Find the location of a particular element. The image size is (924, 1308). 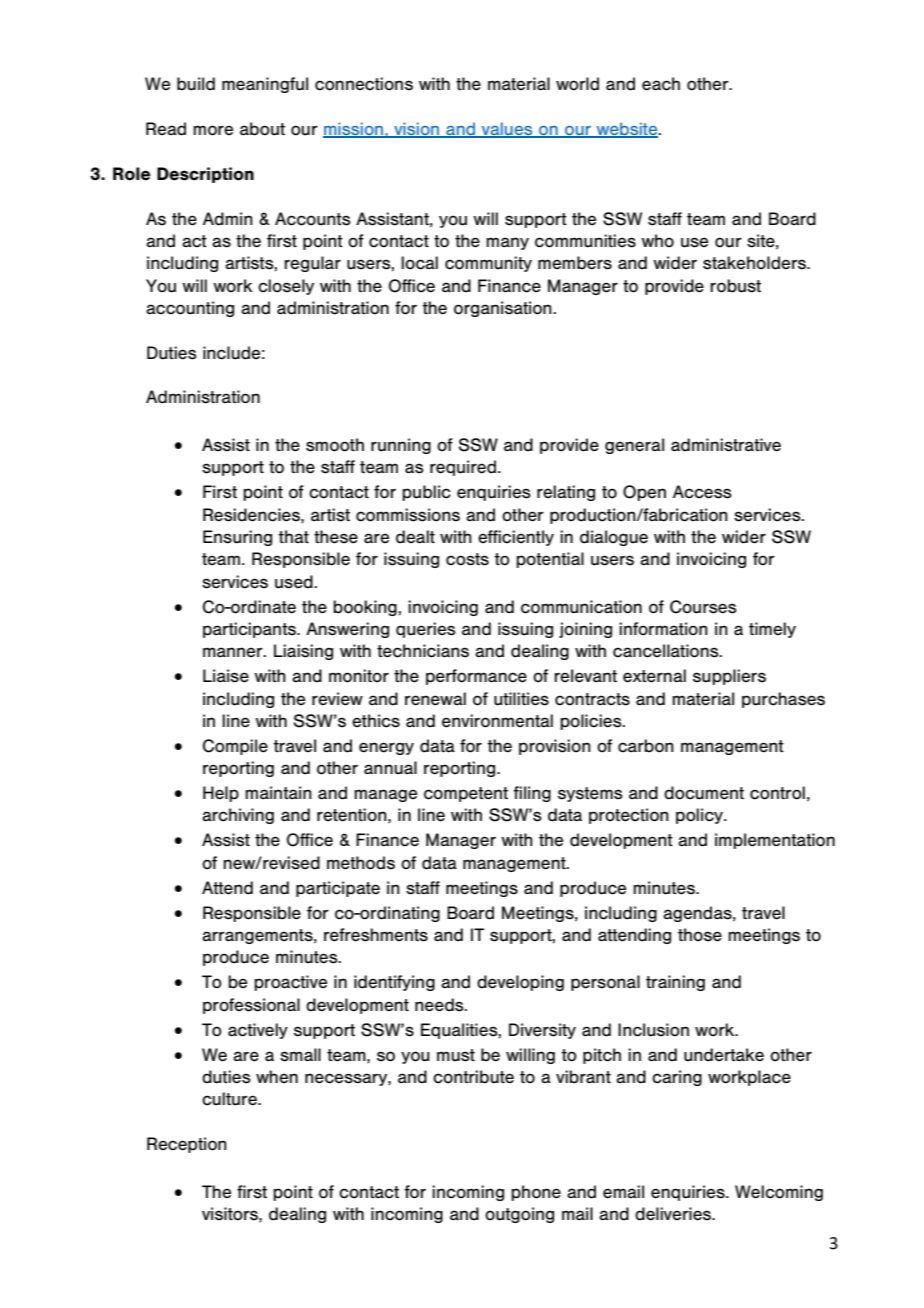

technicians is located at coordinates (423, 651).
